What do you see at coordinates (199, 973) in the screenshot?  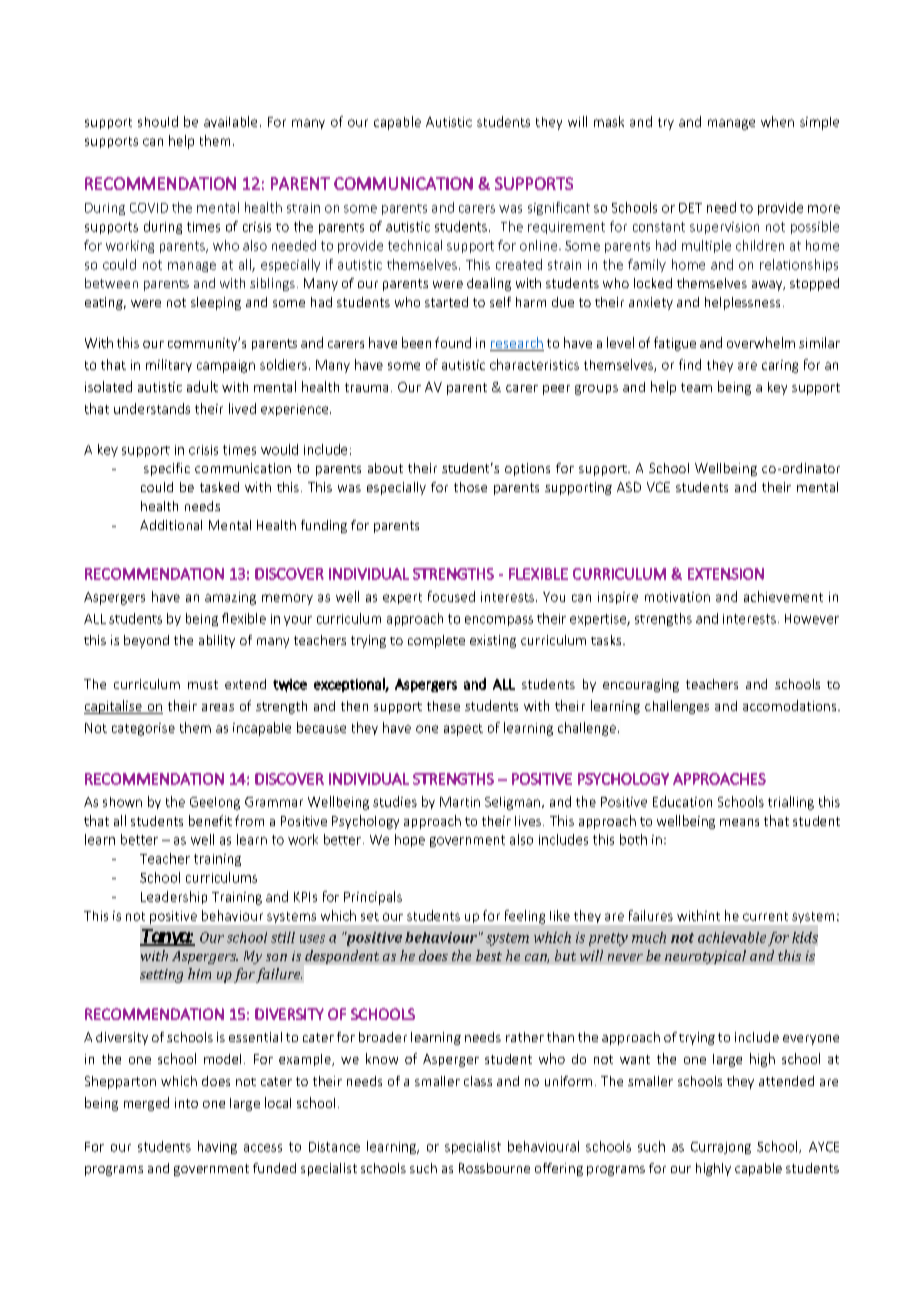 I see `him` at bounding box center [199, 973].
